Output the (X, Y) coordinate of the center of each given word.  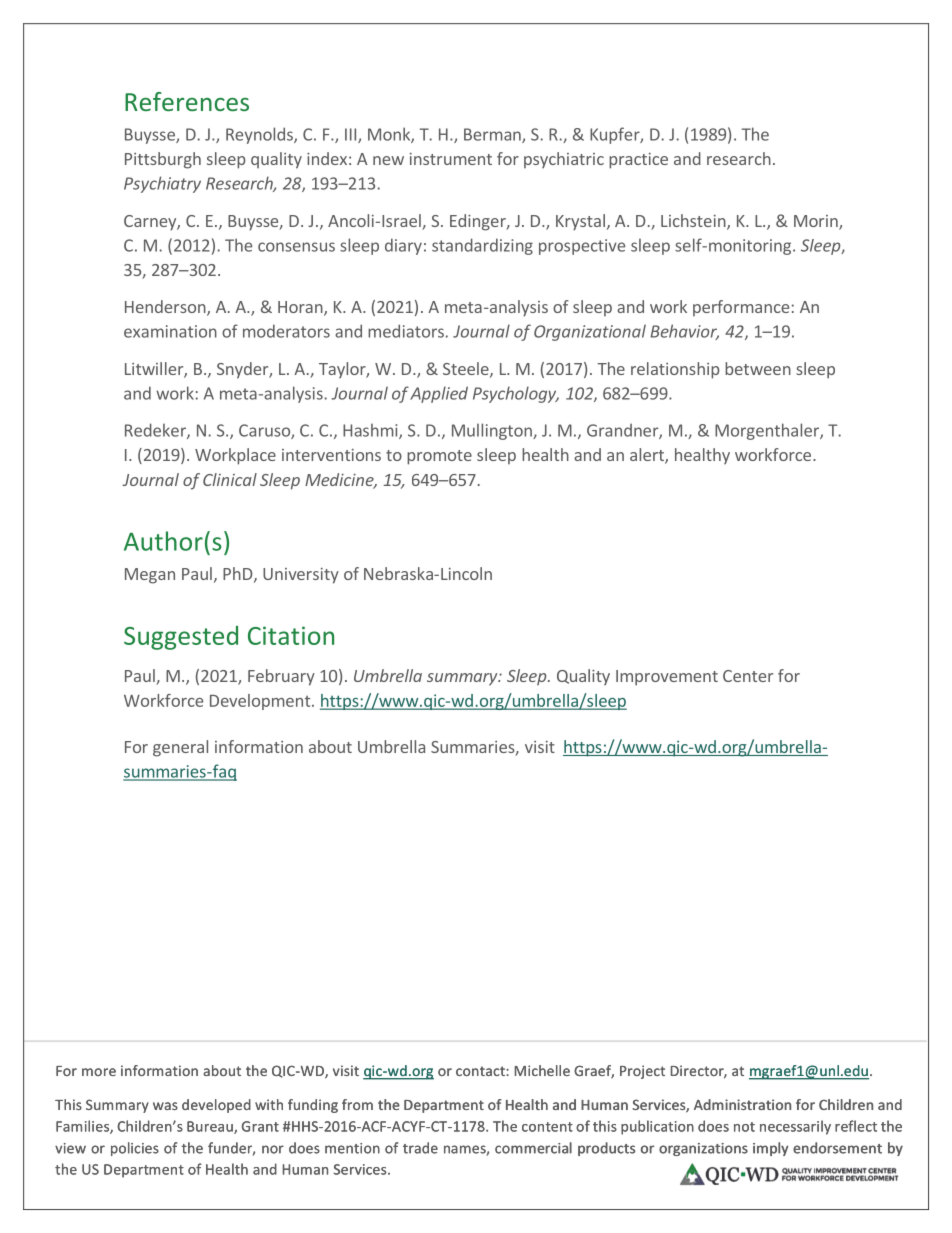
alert (648, 456)
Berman (493, 135)
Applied (439, 394)
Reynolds (260, 135)
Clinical (230, 479)
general (180, 748)
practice (638, 161)
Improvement (667, 678)
